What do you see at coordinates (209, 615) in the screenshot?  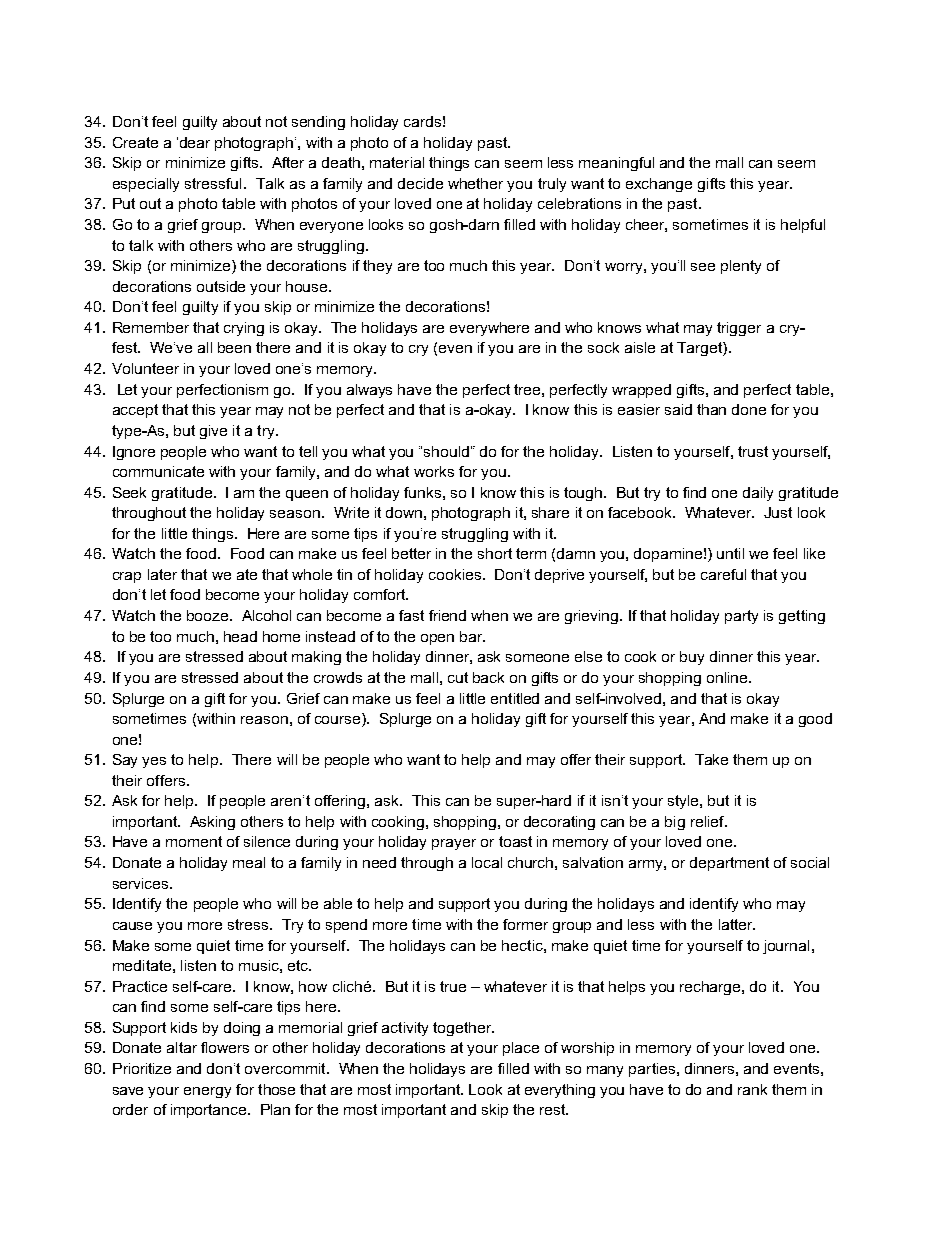 I see `booze` at bounding box center [209, 615].
